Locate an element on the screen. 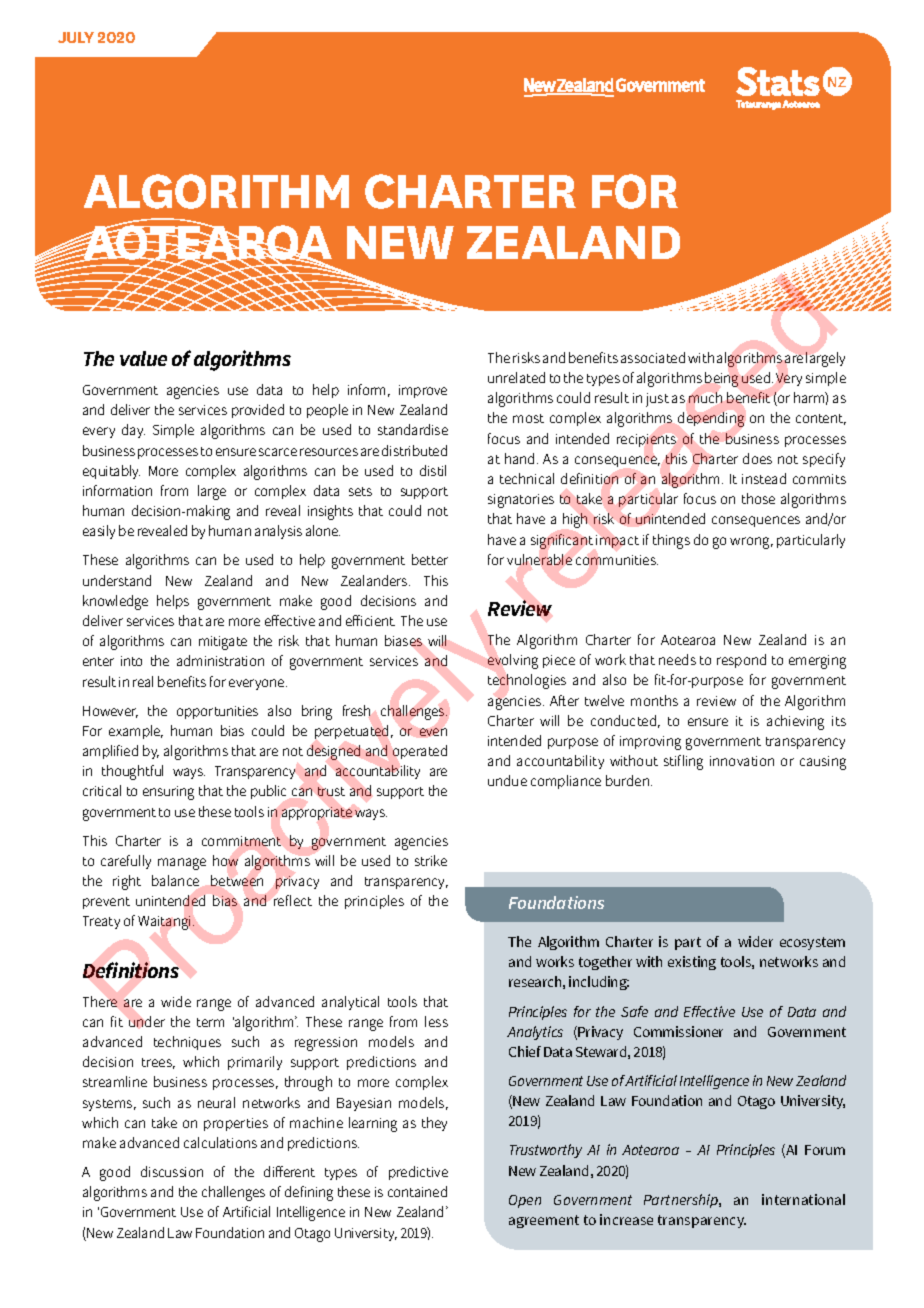  unrelated is located at coordinates (516, 377).
